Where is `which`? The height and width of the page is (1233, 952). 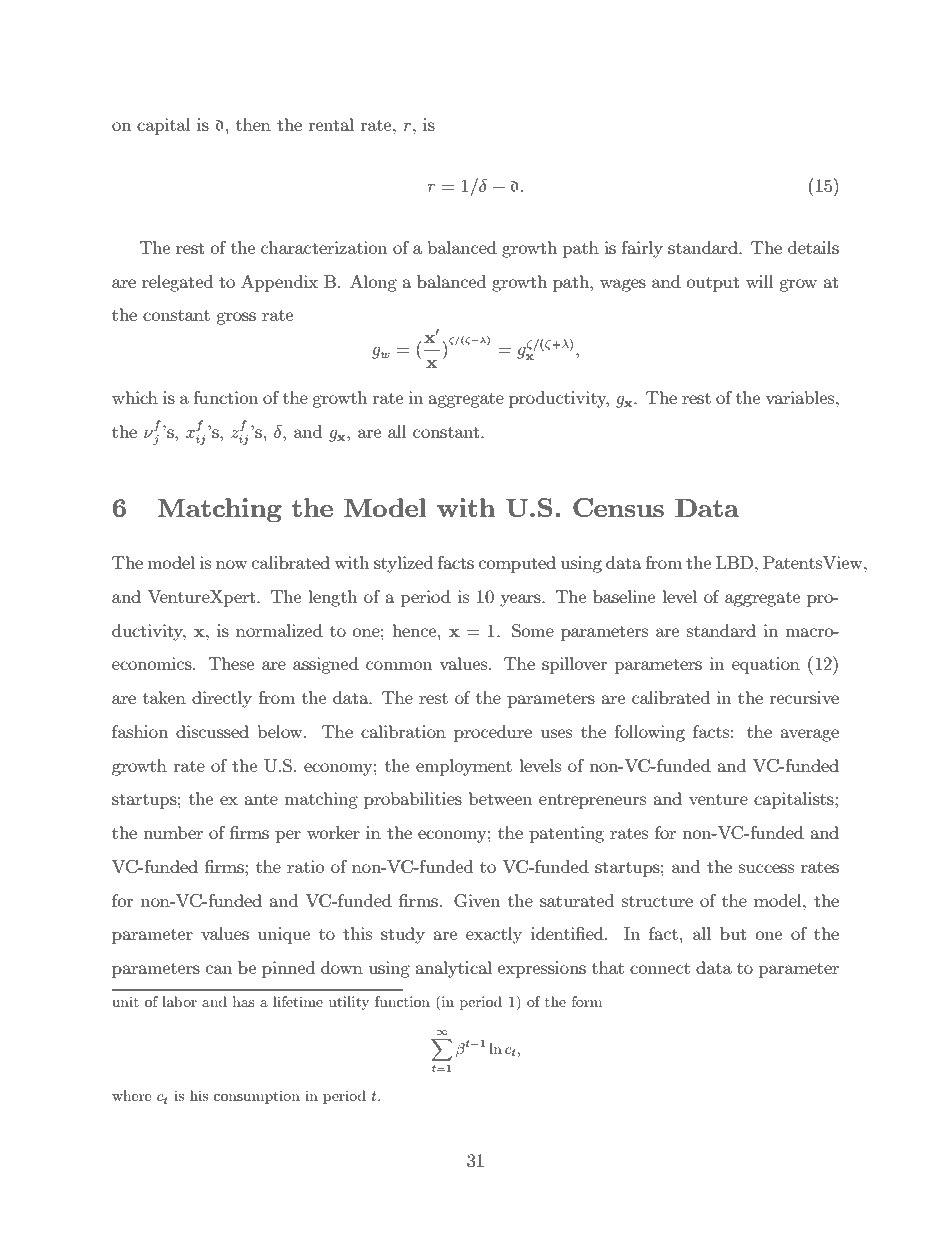
which is located at coordinates (135, 397).
